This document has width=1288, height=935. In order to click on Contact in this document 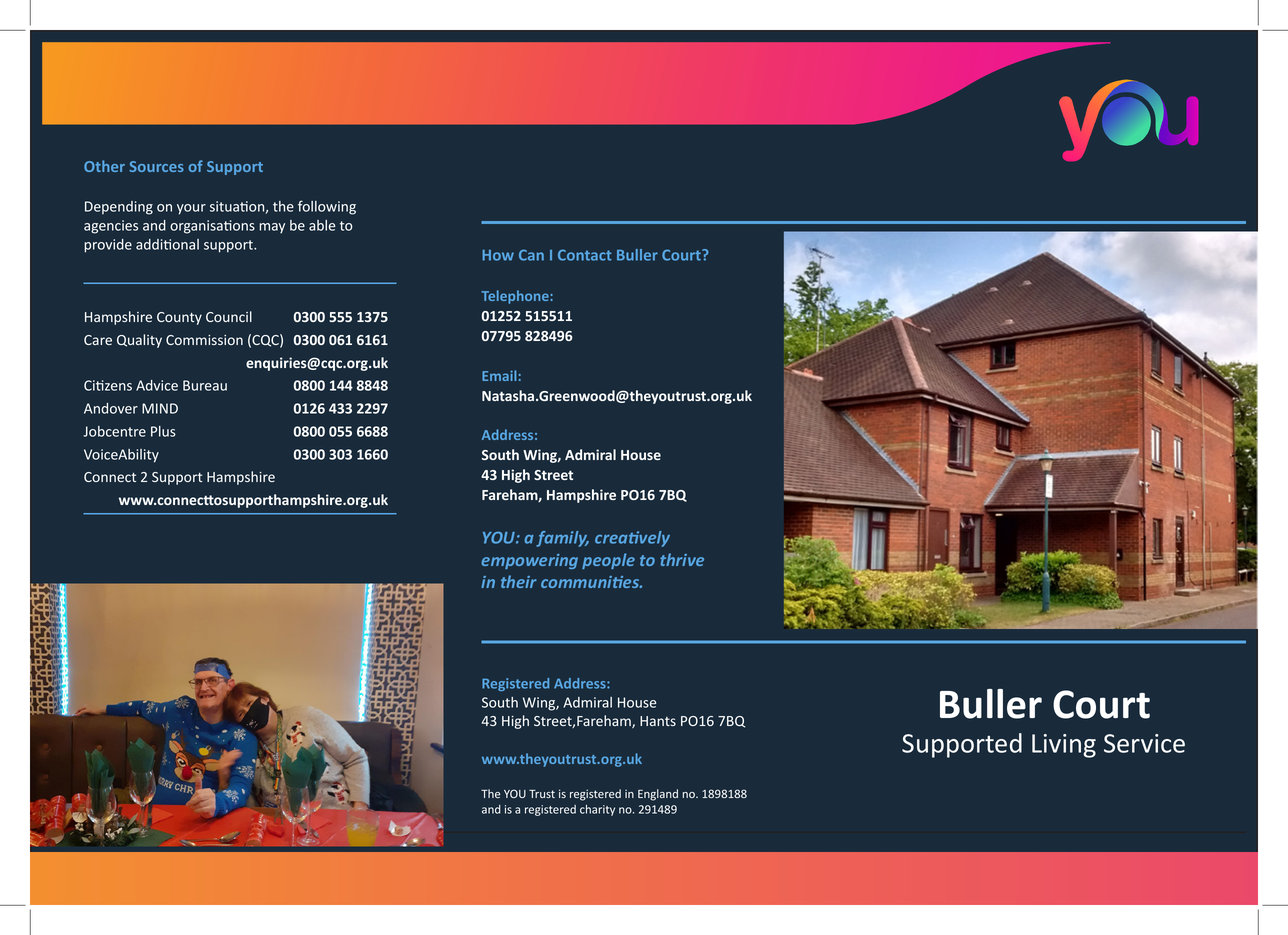, I will do `click(585, 255)`.
